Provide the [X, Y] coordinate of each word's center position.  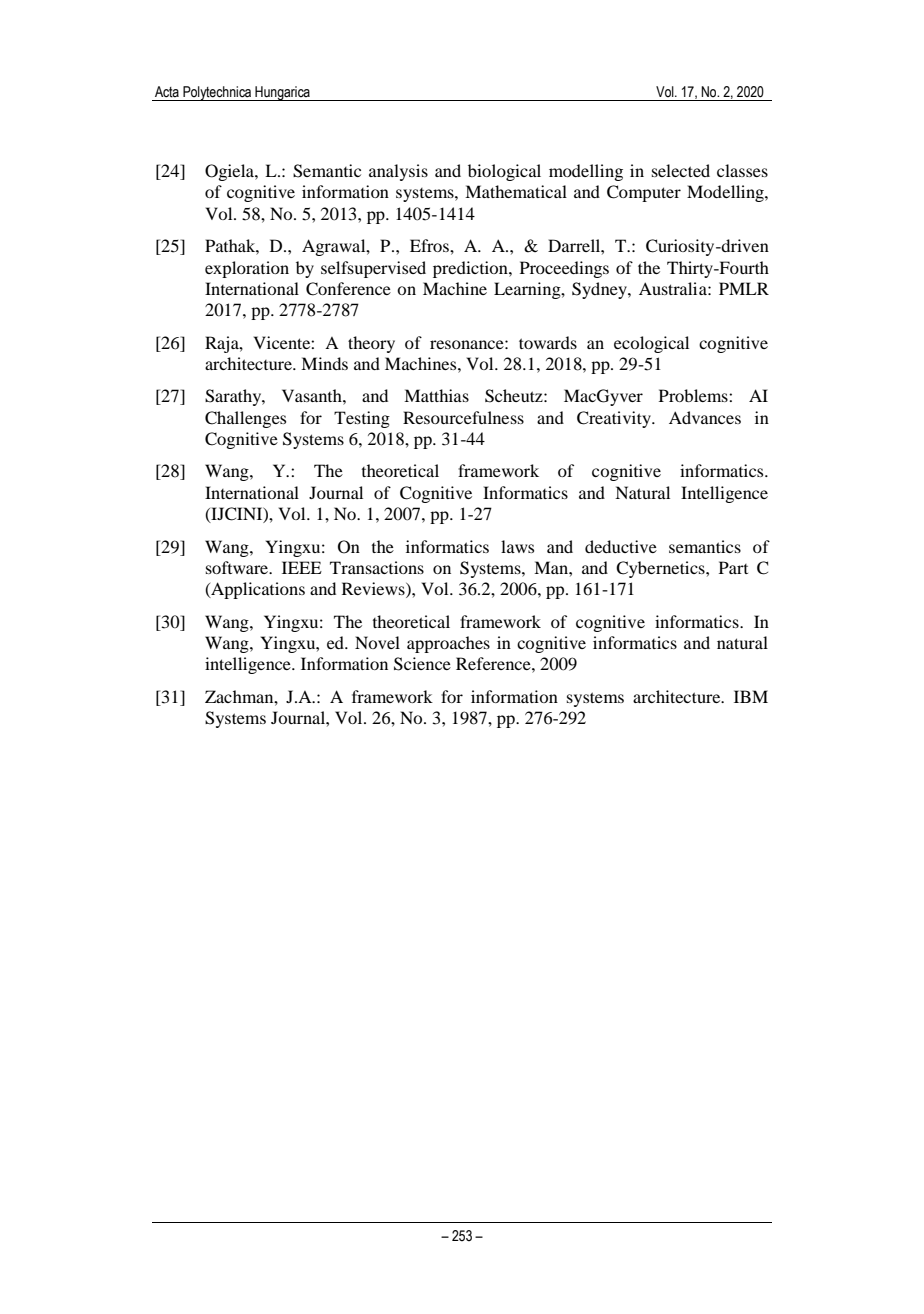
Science [422, 664]
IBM [751, 696]
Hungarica [282, 93]
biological [504, 172]
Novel [377, 642]
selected [681, 170]
